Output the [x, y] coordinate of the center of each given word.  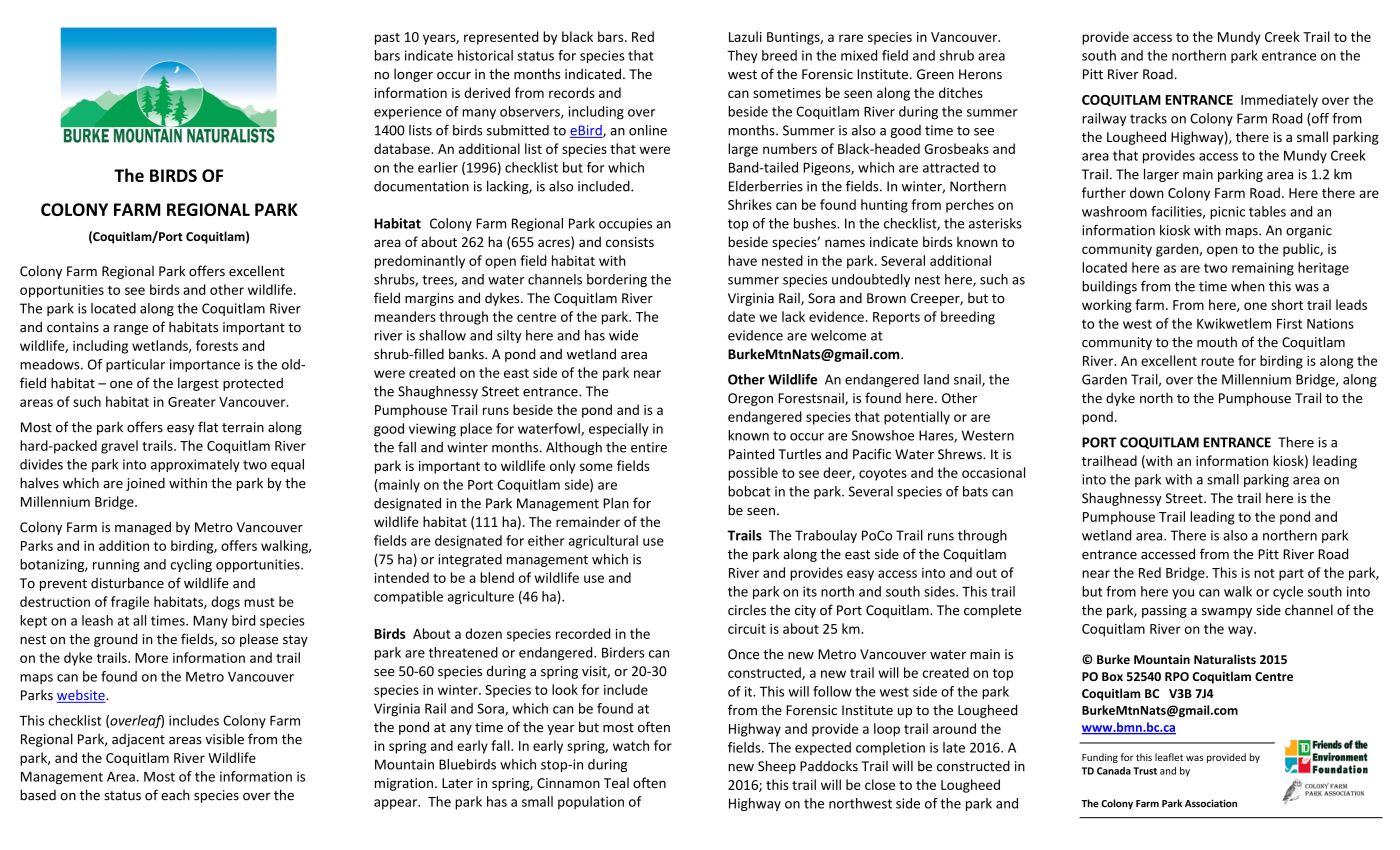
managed [143, 528]
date [741, 316]
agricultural [603, 542]
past [387, 39]
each [175, 795]
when [1248, 286]
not [1264, 573]
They [742, 57]
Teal [616, 782]
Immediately [1279, 101]
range [131, 330]
